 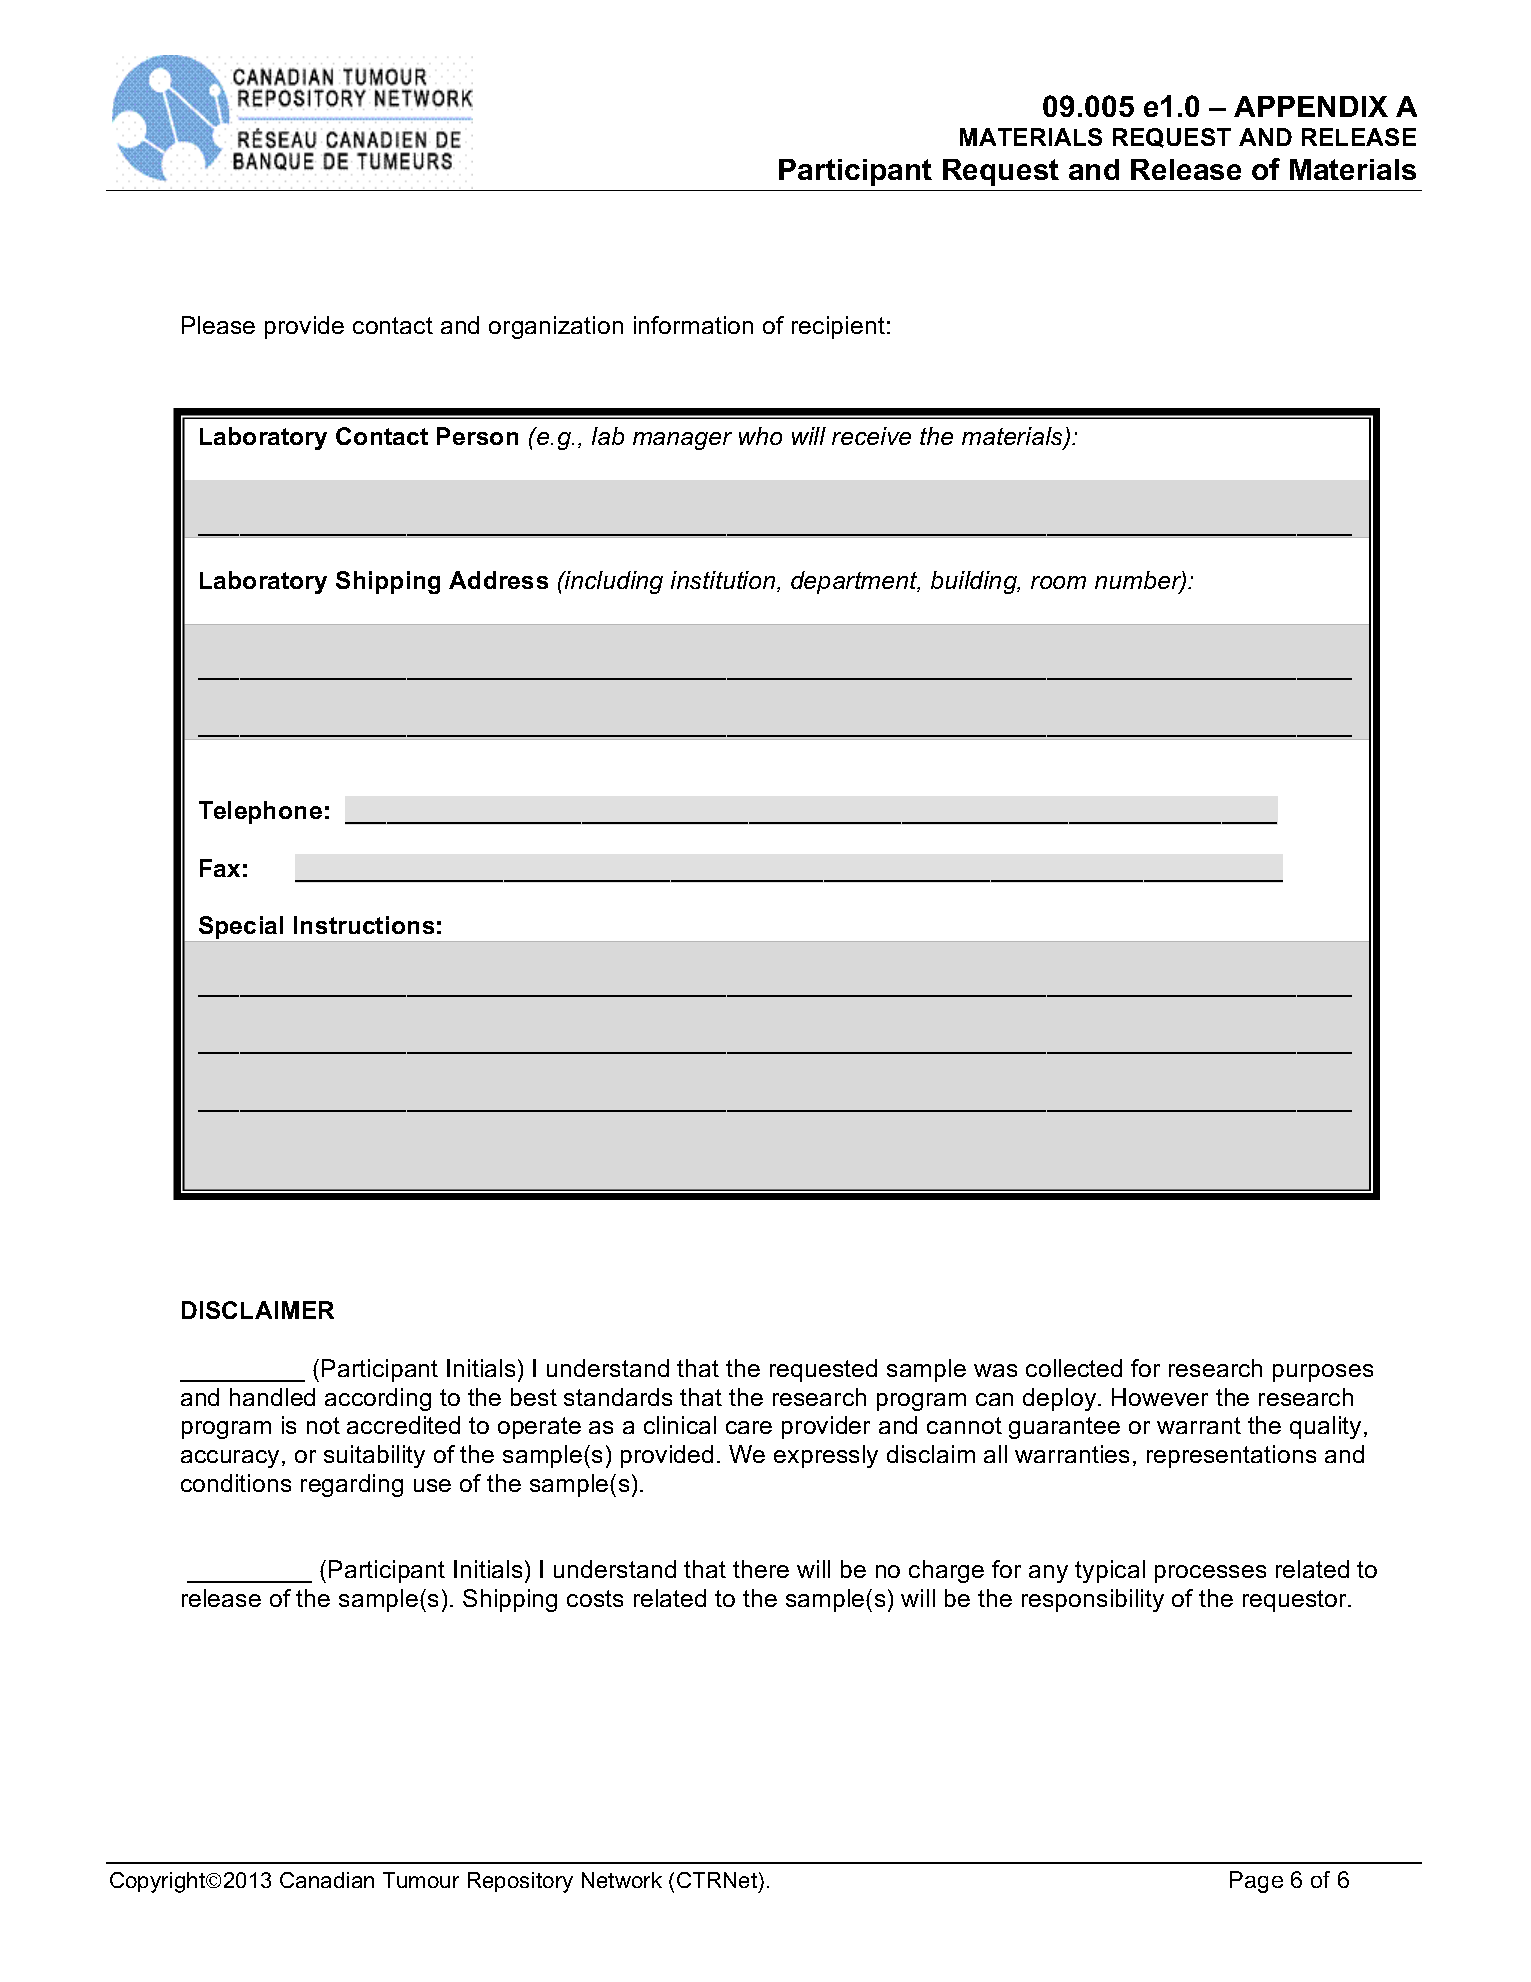 I want to click on APPENDIX, so click(x=1311, y=106).
